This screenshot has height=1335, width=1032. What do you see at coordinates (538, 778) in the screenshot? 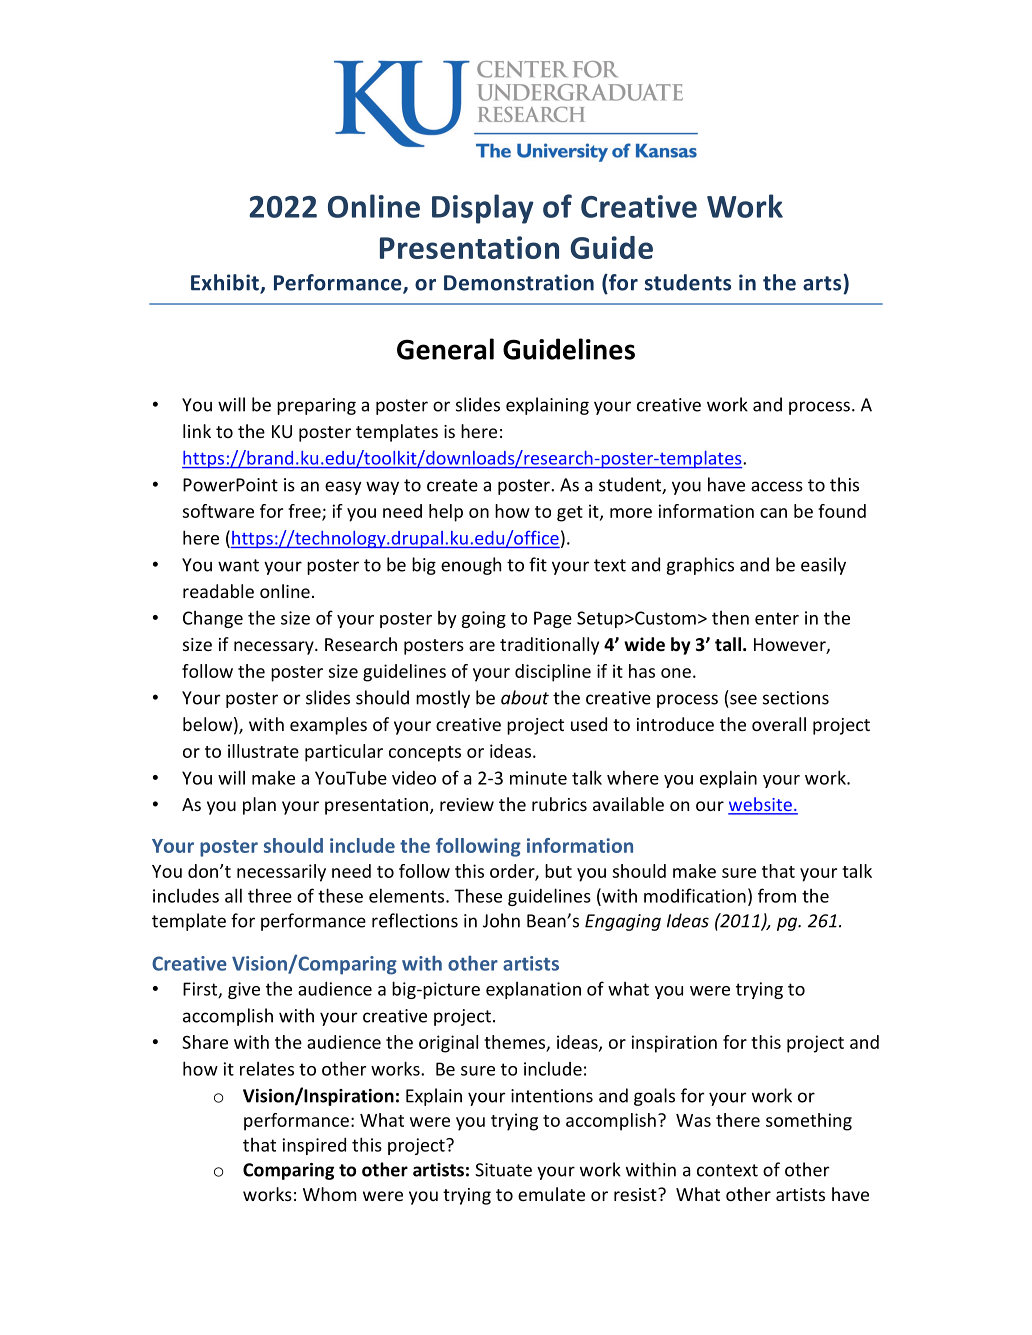
I see `minute` at bounding box center [538, 778].
